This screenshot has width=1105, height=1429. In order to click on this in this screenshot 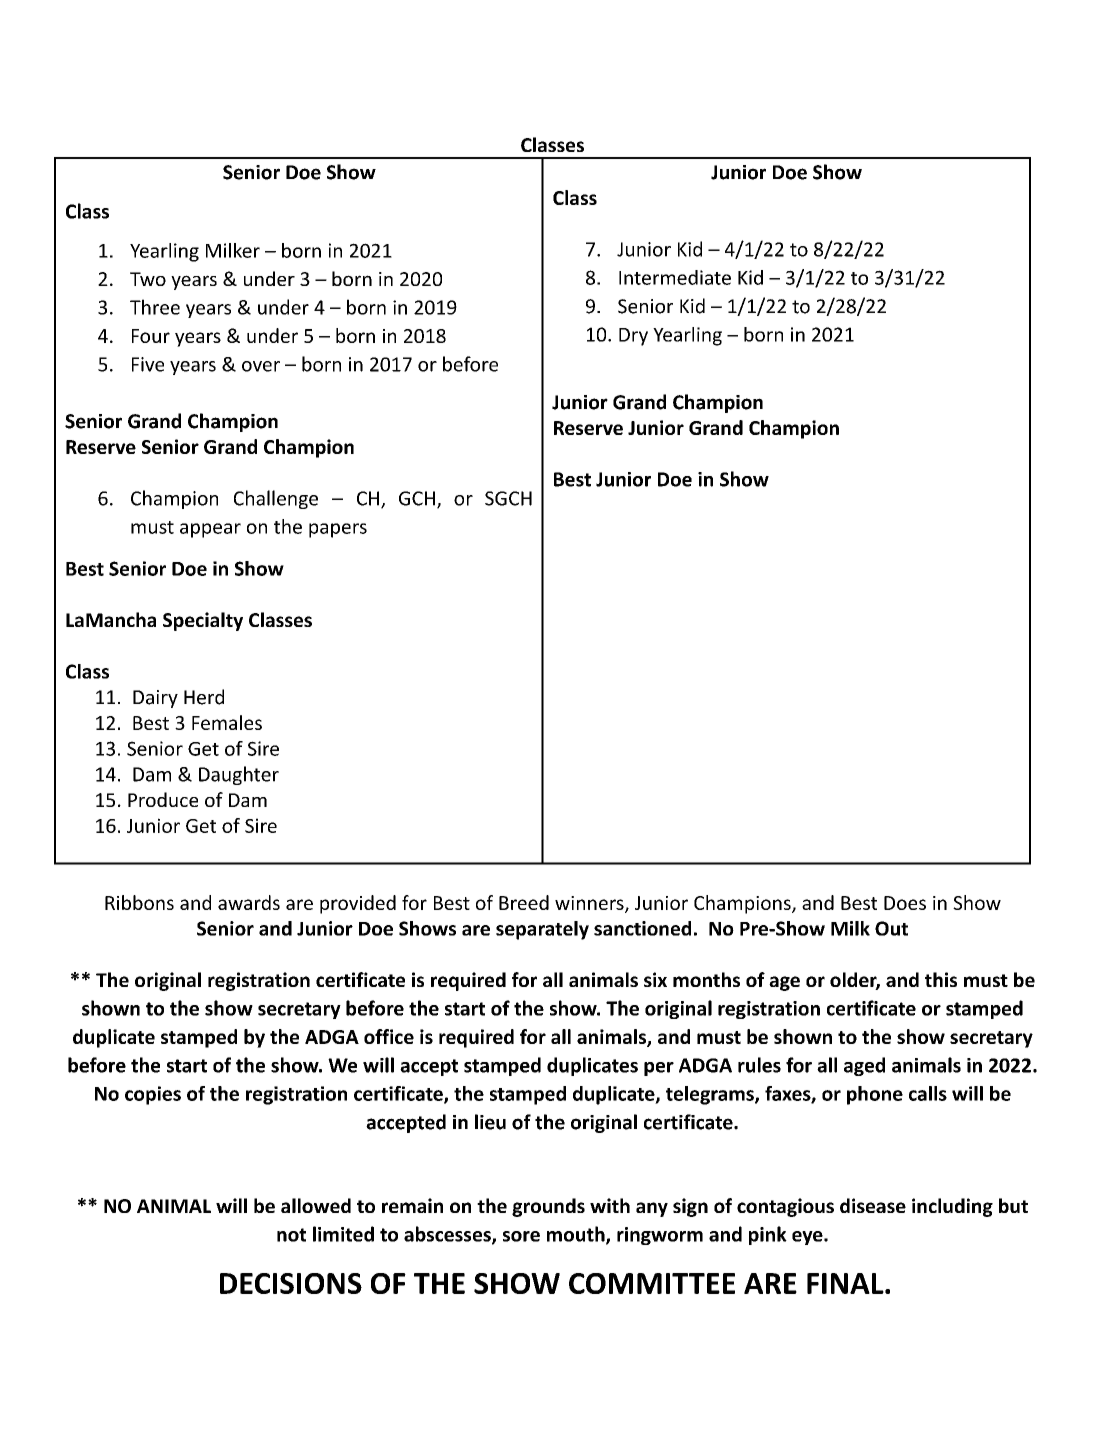, I will do `click(941, 979)`.
